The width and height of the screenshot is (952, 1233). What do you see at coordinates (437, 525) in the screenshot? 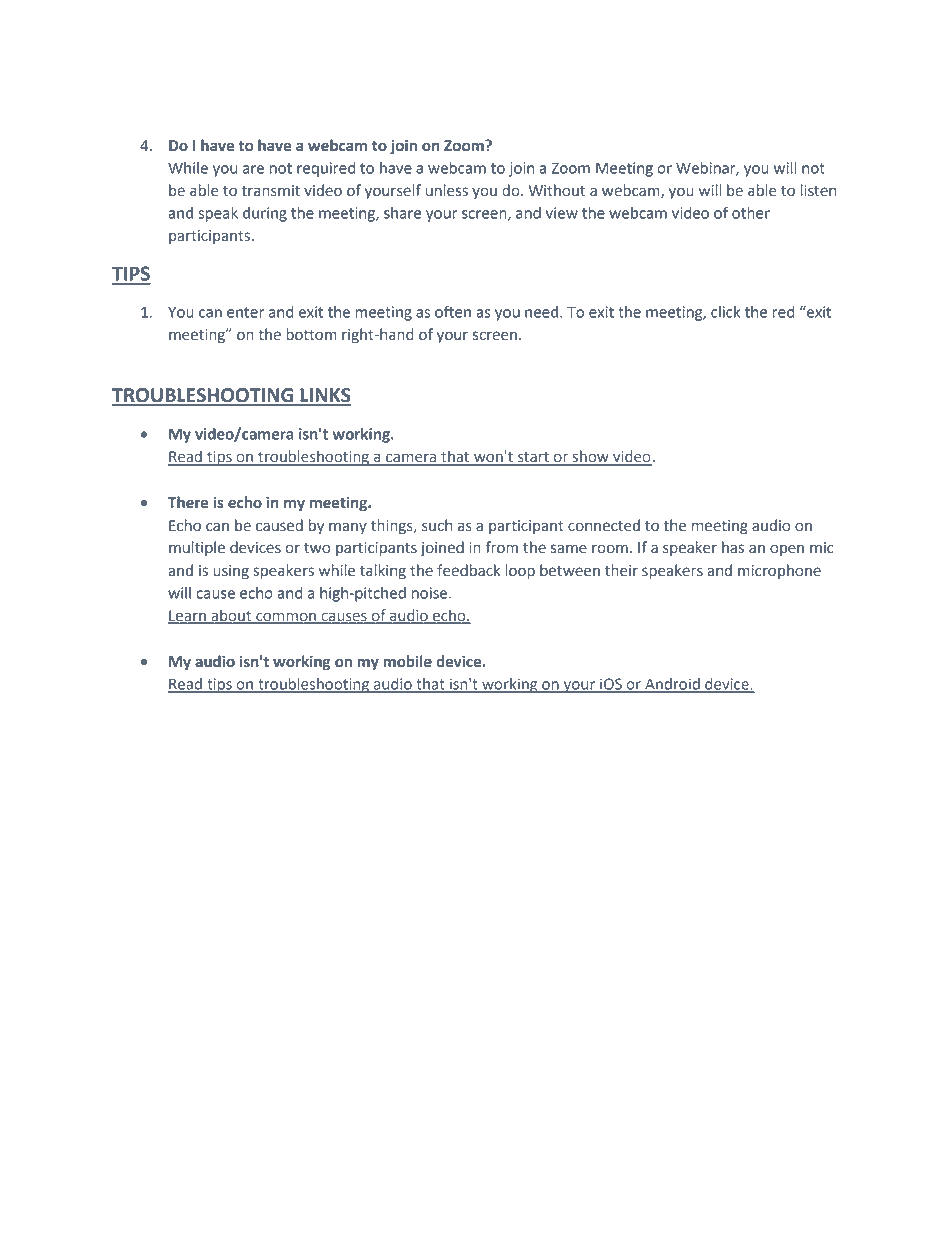
I see `such` at bounding box center [437, 525].
